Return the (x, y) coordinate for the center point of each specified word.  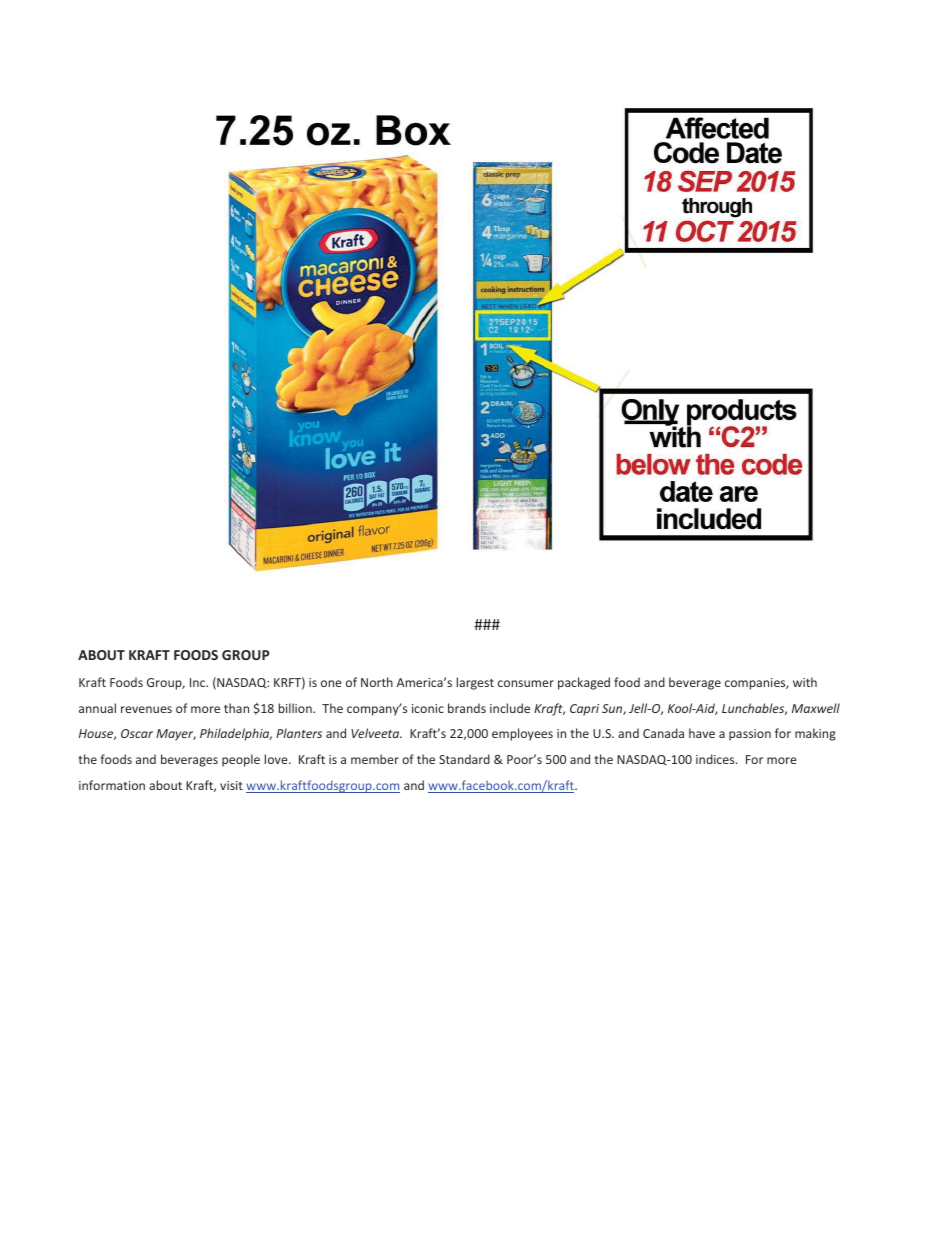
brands (467, 708)
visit (231, 785)
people (241, 760)
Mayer (176, 735)
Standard (464, 759)
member (375, 759)
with (805, 682)
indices (716, 759)
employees (522, 734)
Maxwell (816, 708)
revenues (146, 709)
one (331, 683)
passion (750, 735)
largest (475, 683)
